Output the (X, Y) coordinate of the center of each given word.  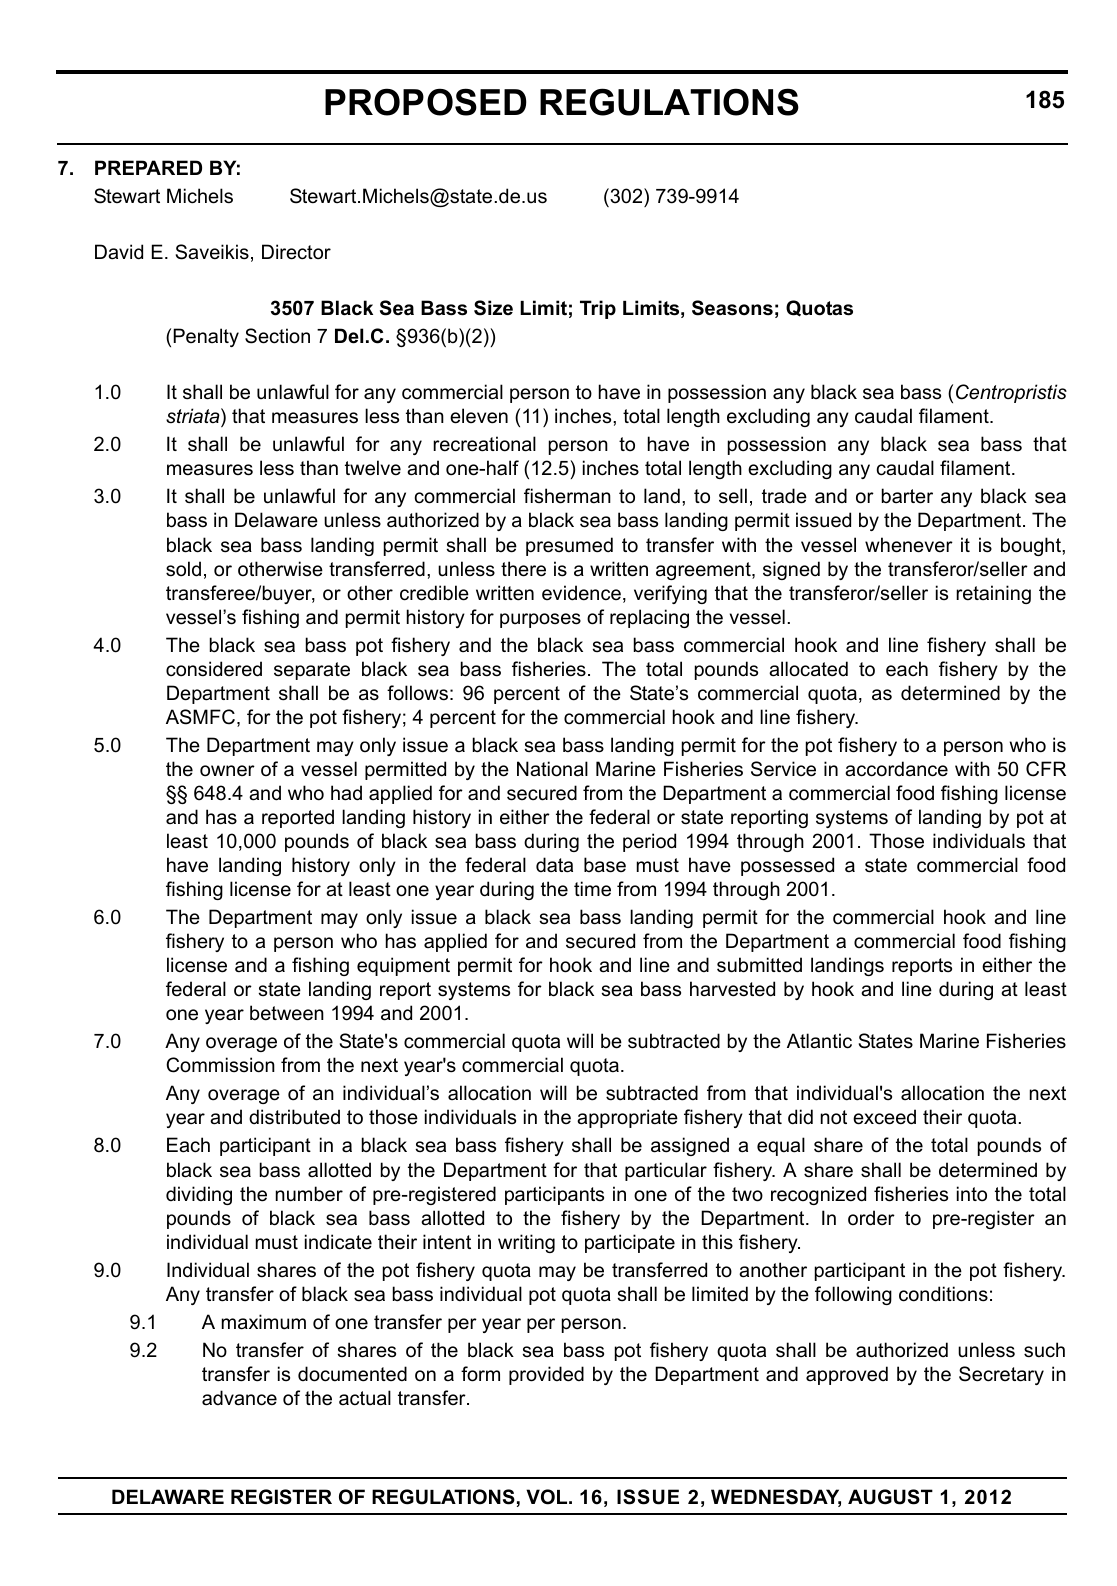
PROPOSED (426, 102)
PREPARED (148, 167)
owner (227, 771)
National (552, 769)
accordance (896, 769)
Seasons (732, 308)
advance (239, 1398)
